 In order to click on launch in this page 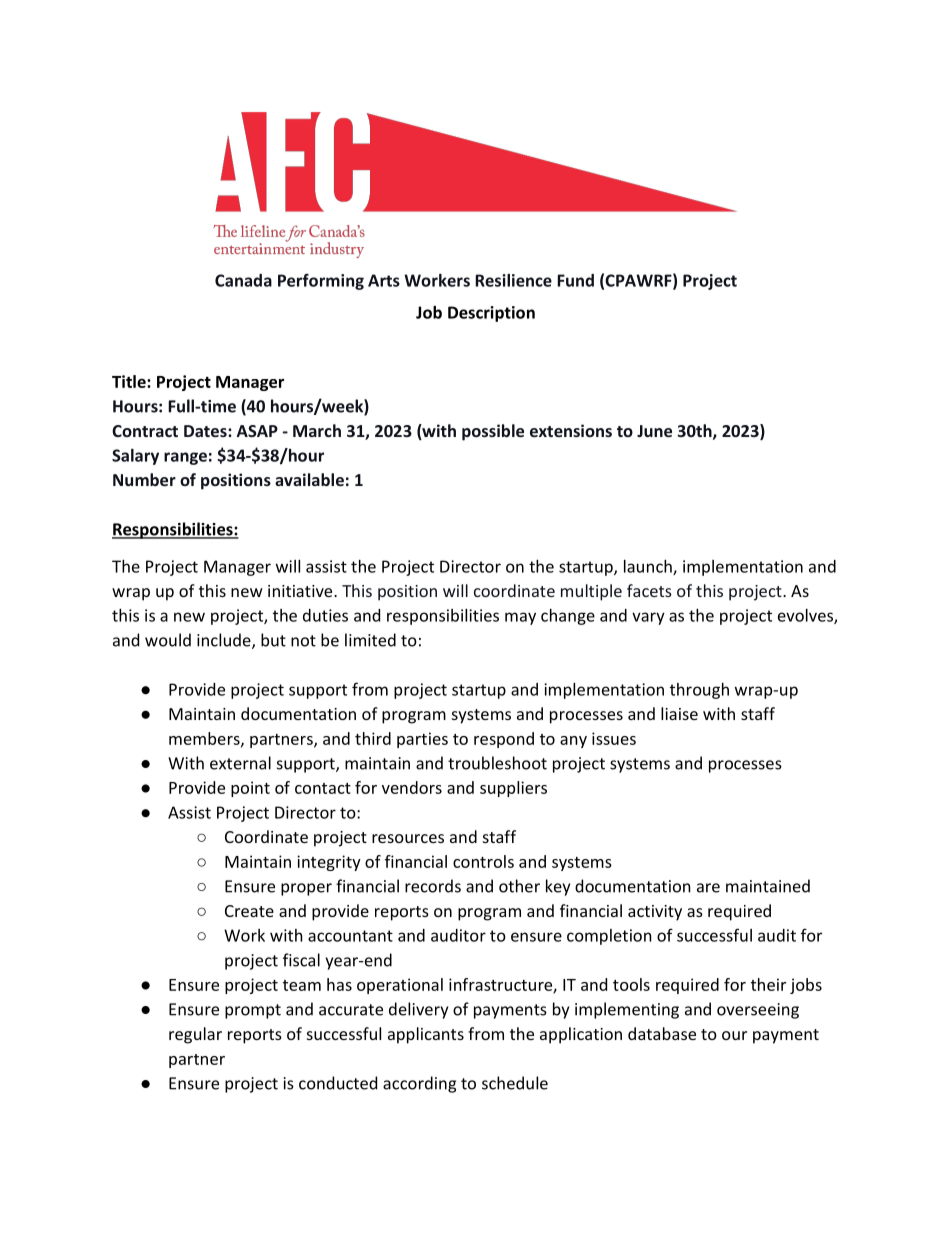, I will do `click(649, 567)`.
